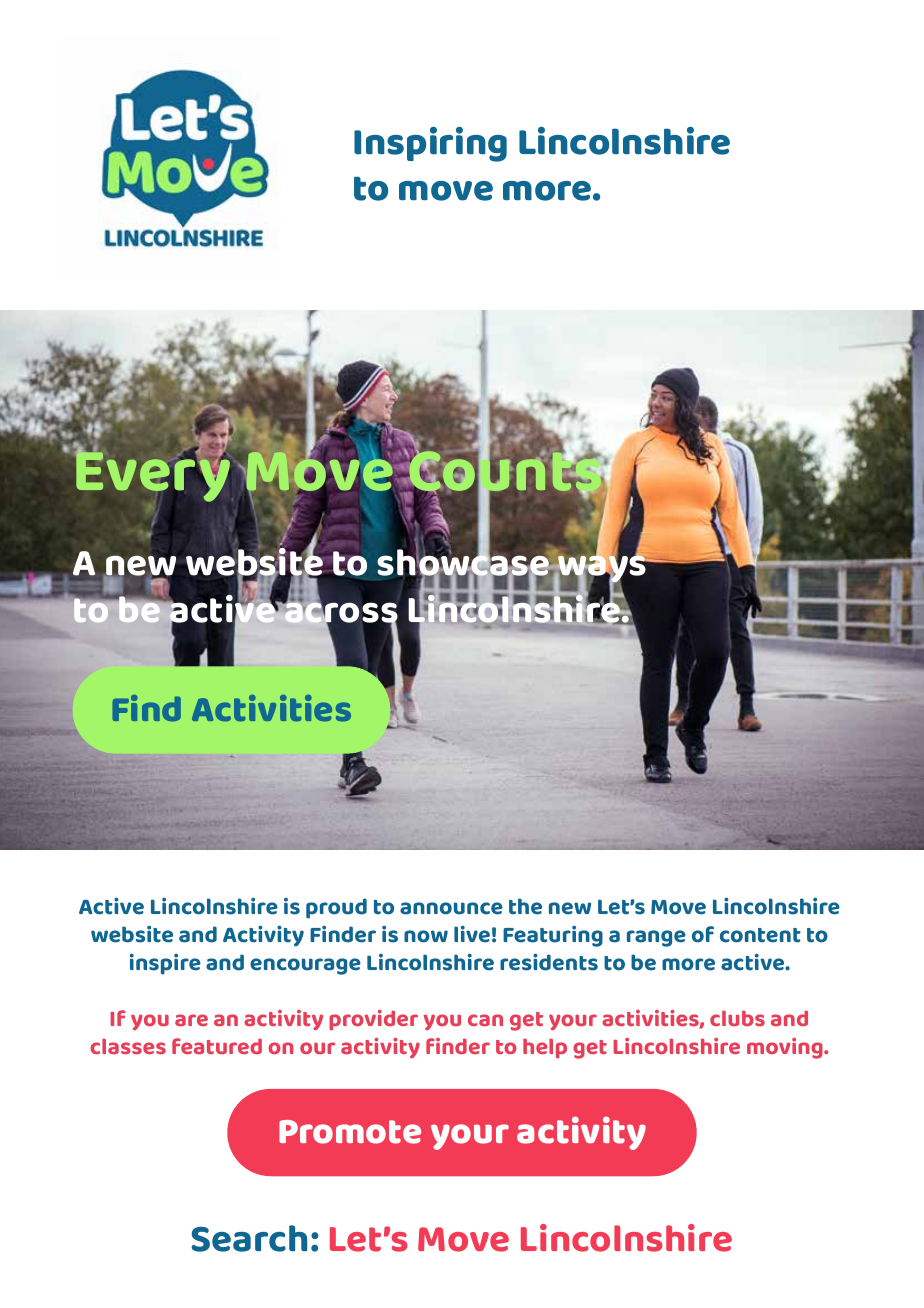  Describe the element at coordinates (336, 908) in the document. I see `proud` at that location.
